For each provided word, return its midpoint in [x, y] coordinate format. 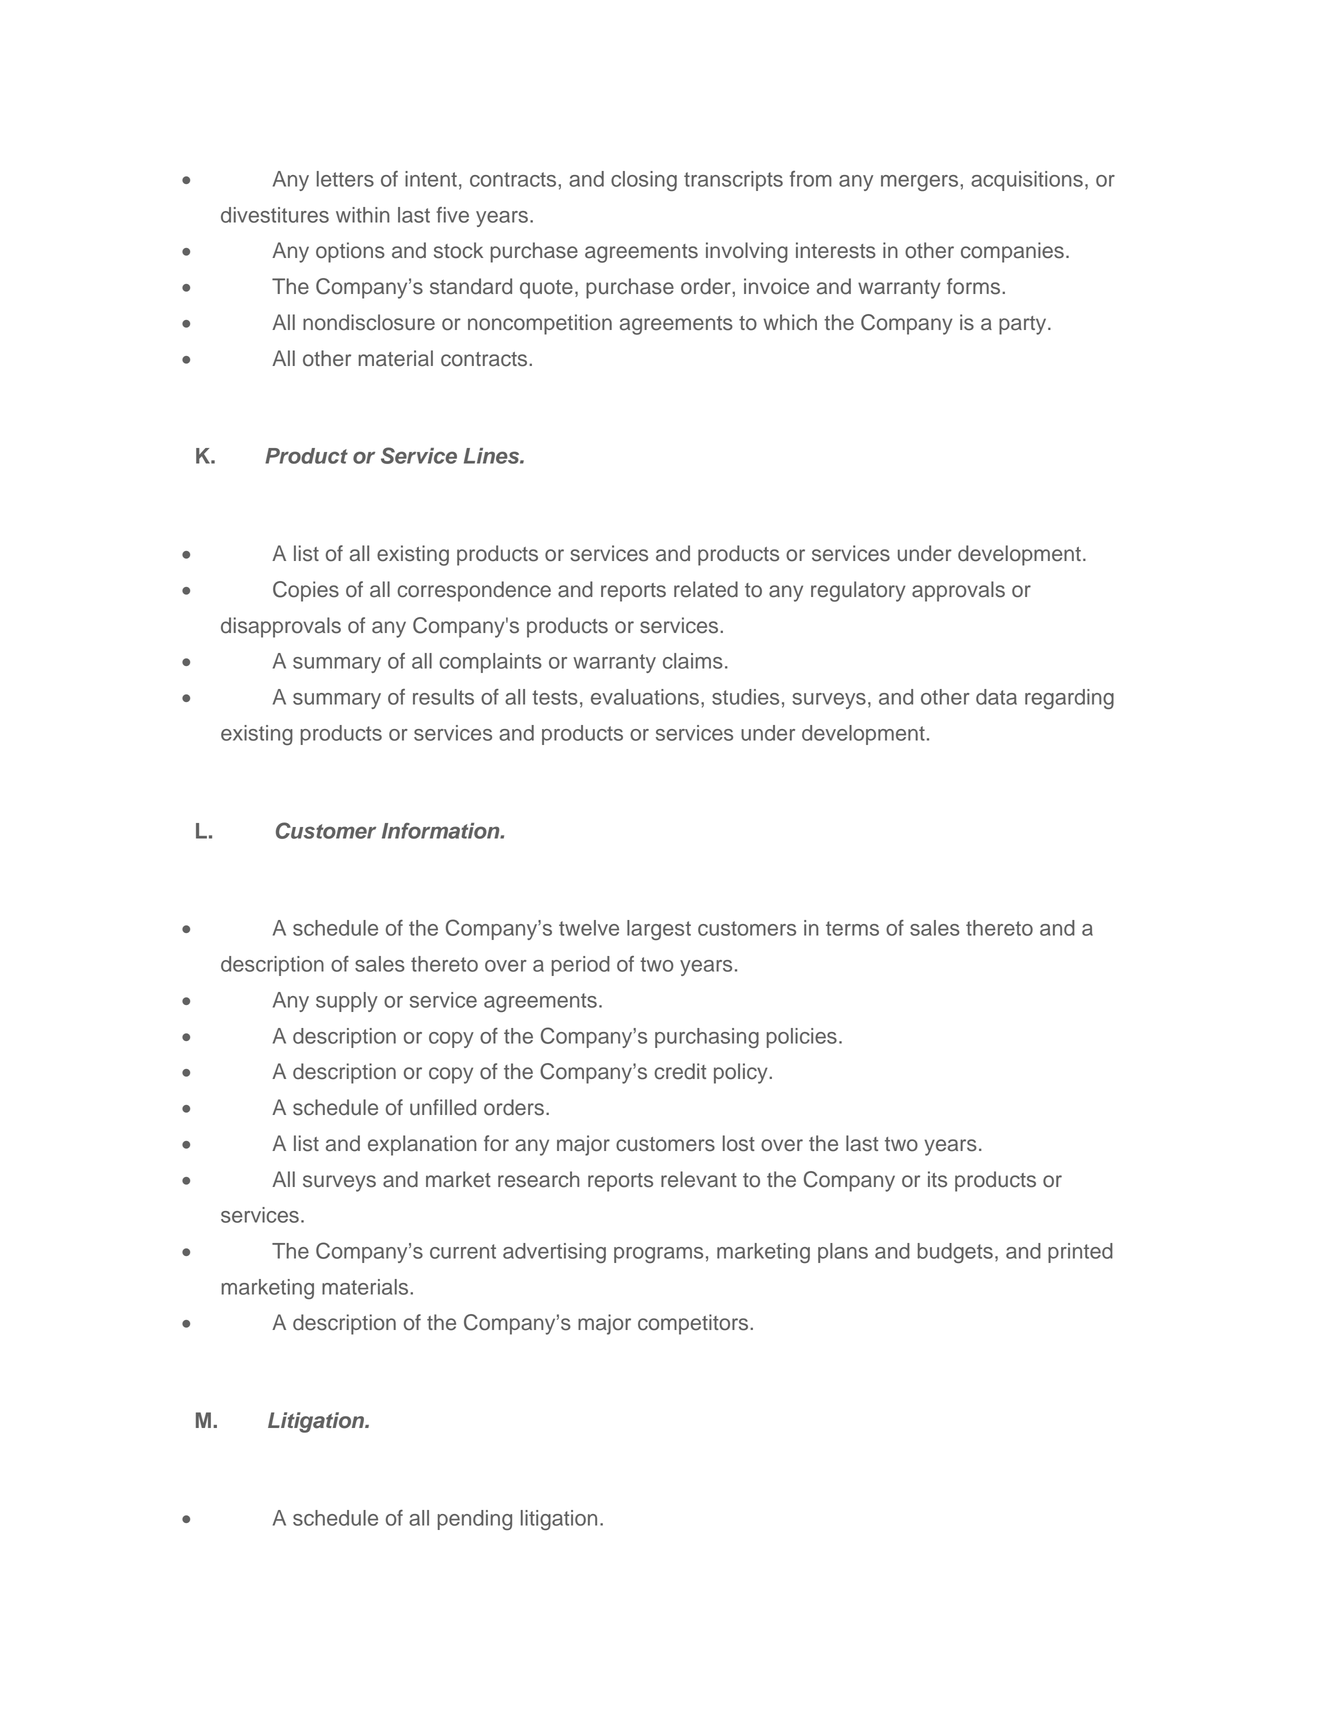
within [363, 215]
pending [475, 1520]
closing [644, 181]
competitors [694, 1324]
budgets [955, 1253]
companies [1012, 252]
